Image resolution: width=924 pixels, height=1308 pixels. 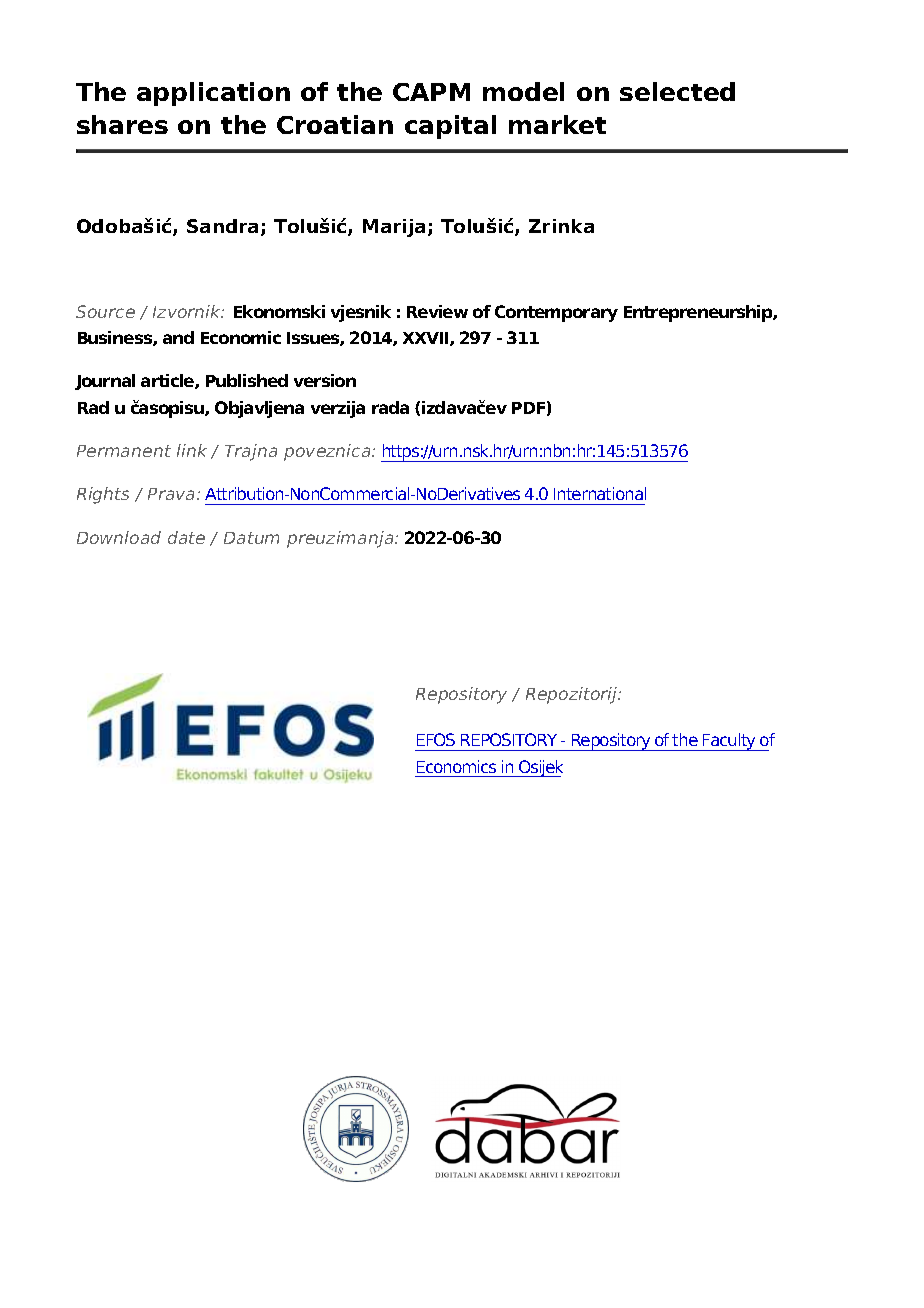 I want to click on date, so click(x=186, y=537).
